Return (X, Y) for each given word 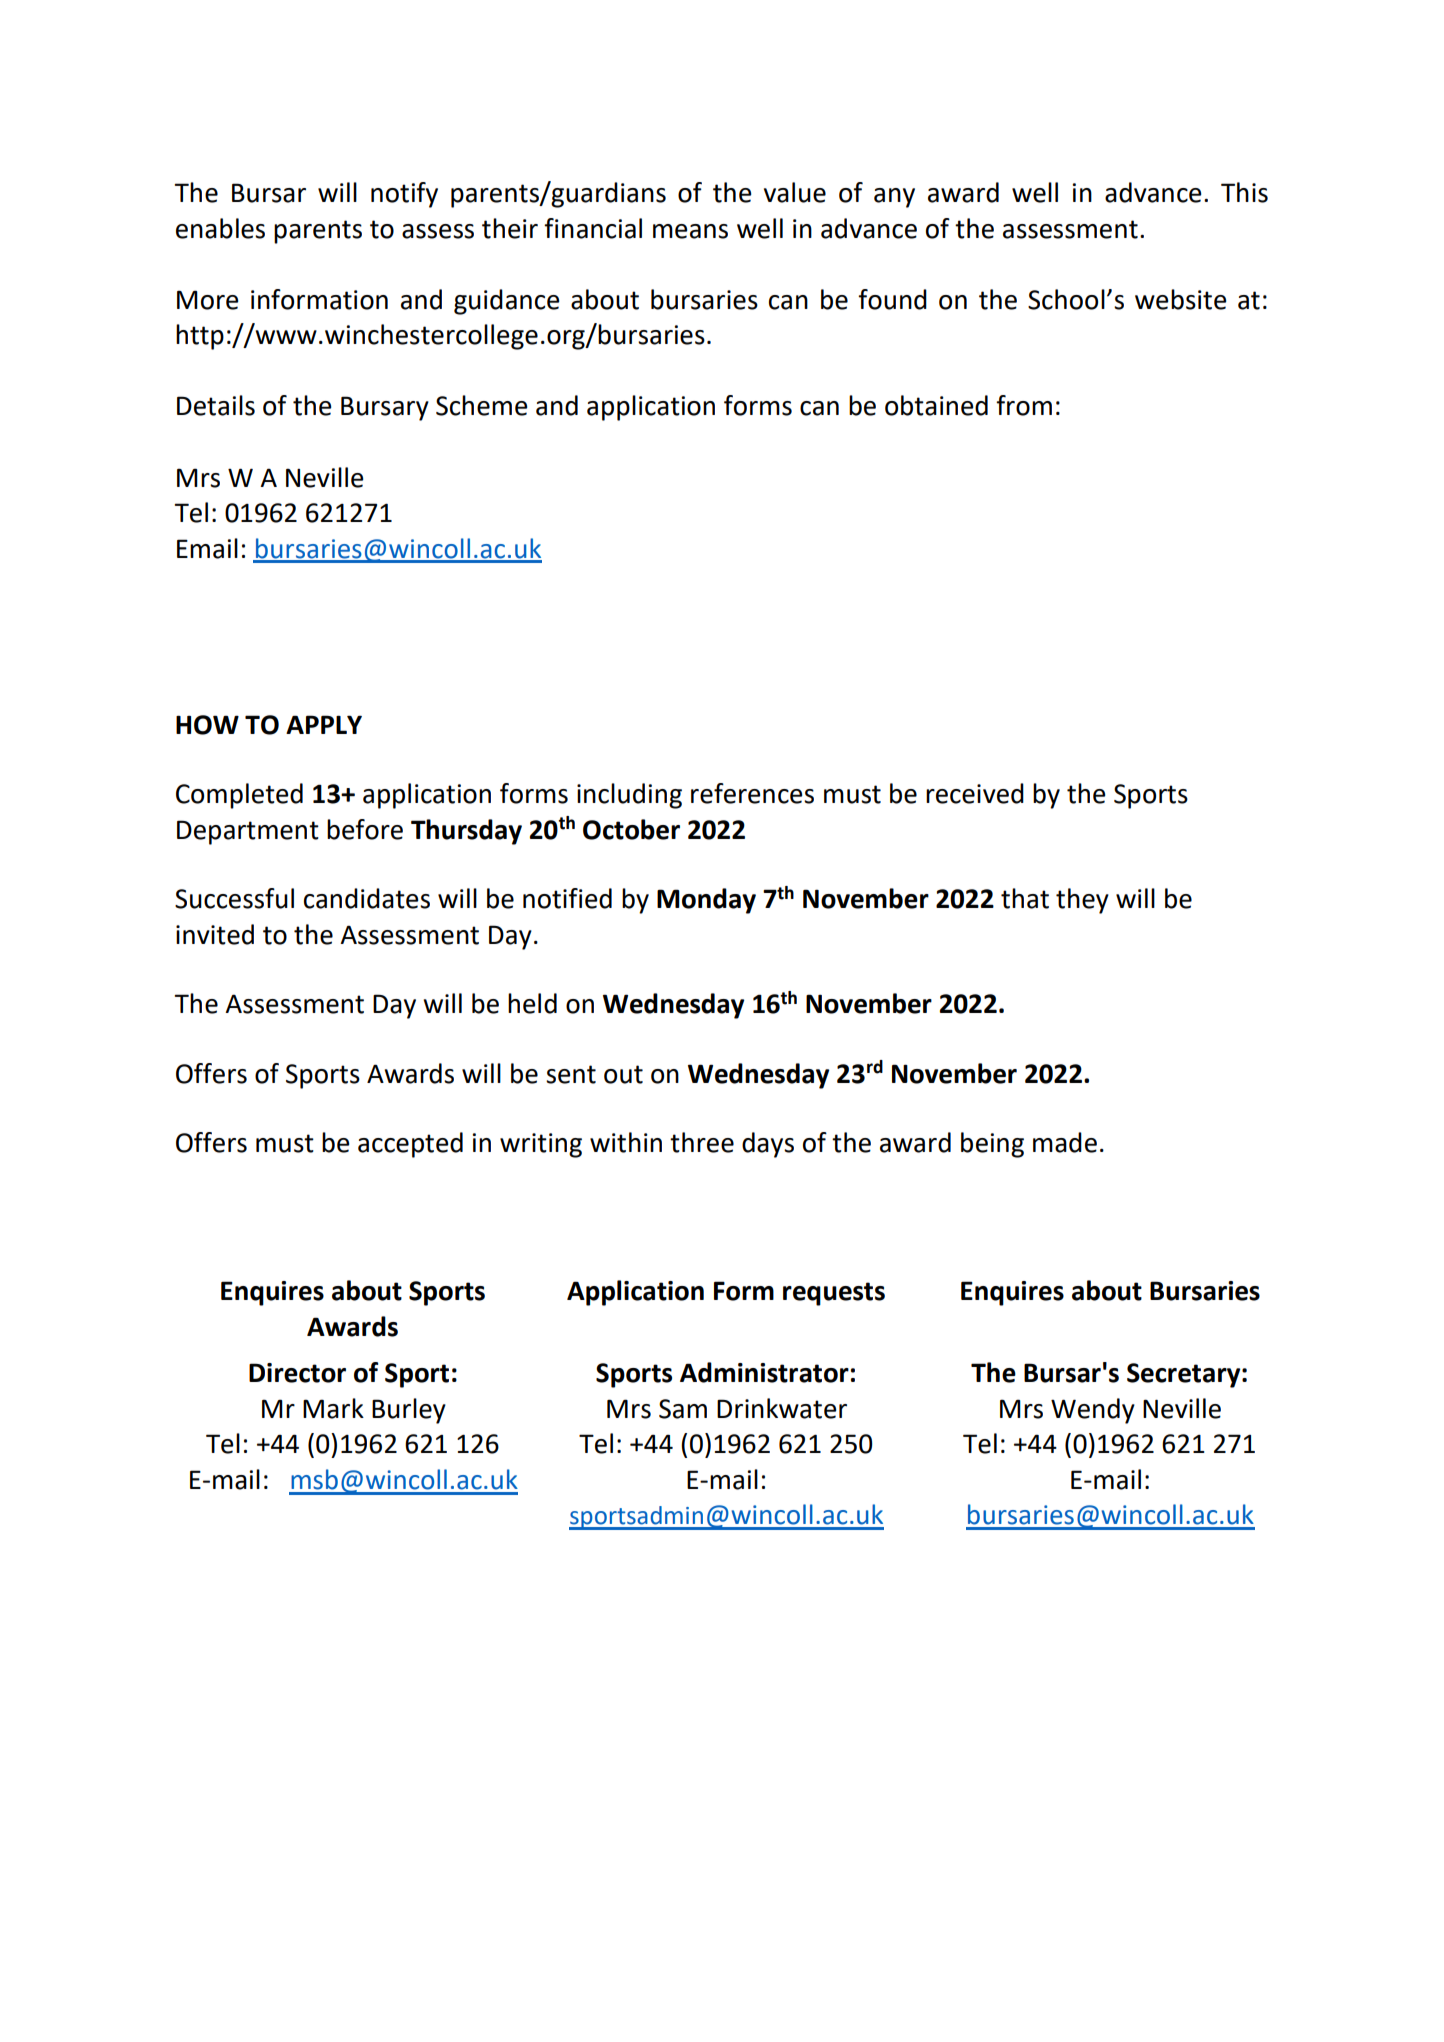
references (752, 793)
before (365, 829)
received (975, 793)
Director (297, 1373)
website (1181, 299)
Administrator (764, 1372)
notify (404, 195)
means (690, 231)
